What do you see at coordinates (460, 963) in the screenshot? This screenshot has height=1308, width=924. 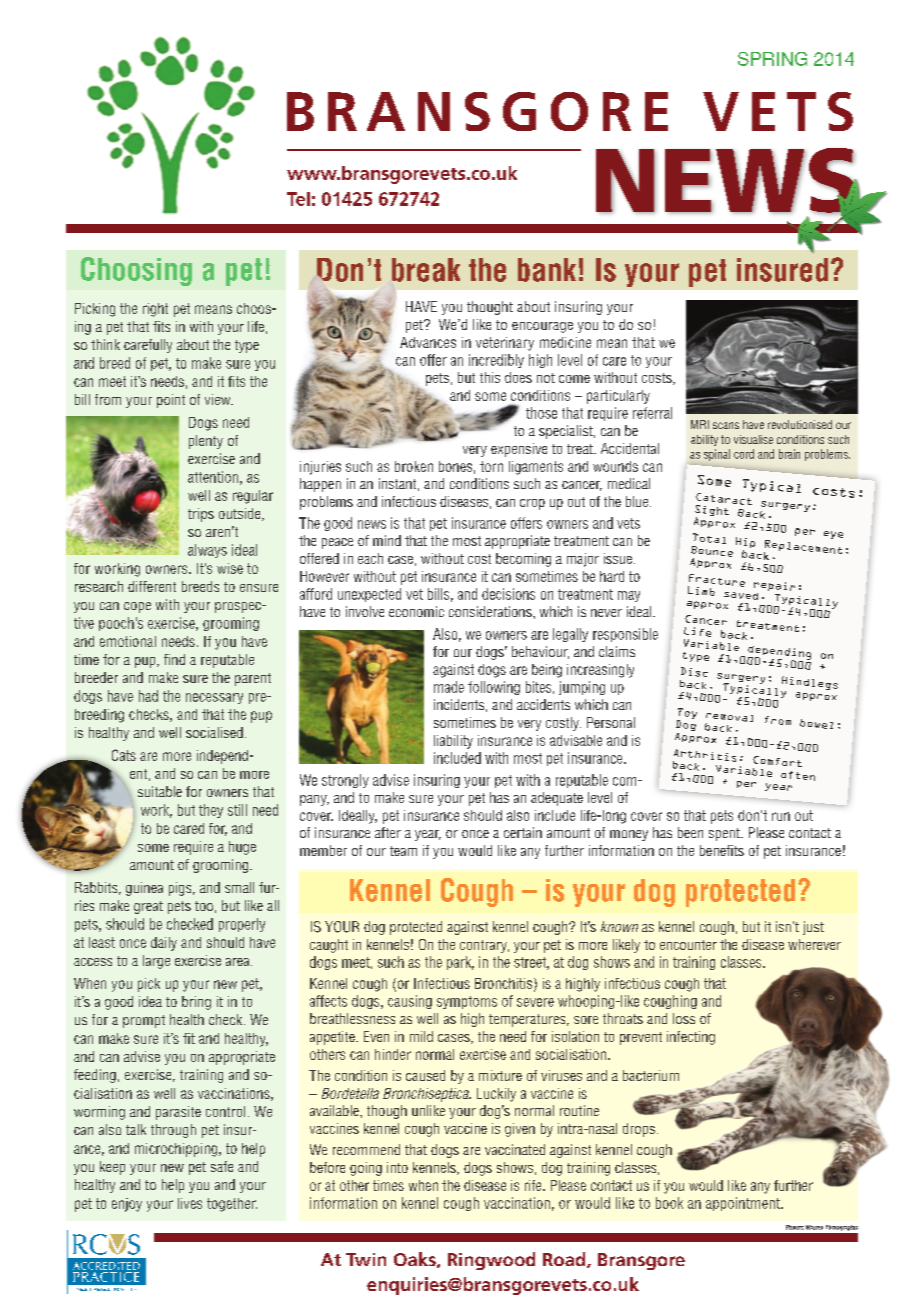 I see `park` at bounding box center [460, 963].
